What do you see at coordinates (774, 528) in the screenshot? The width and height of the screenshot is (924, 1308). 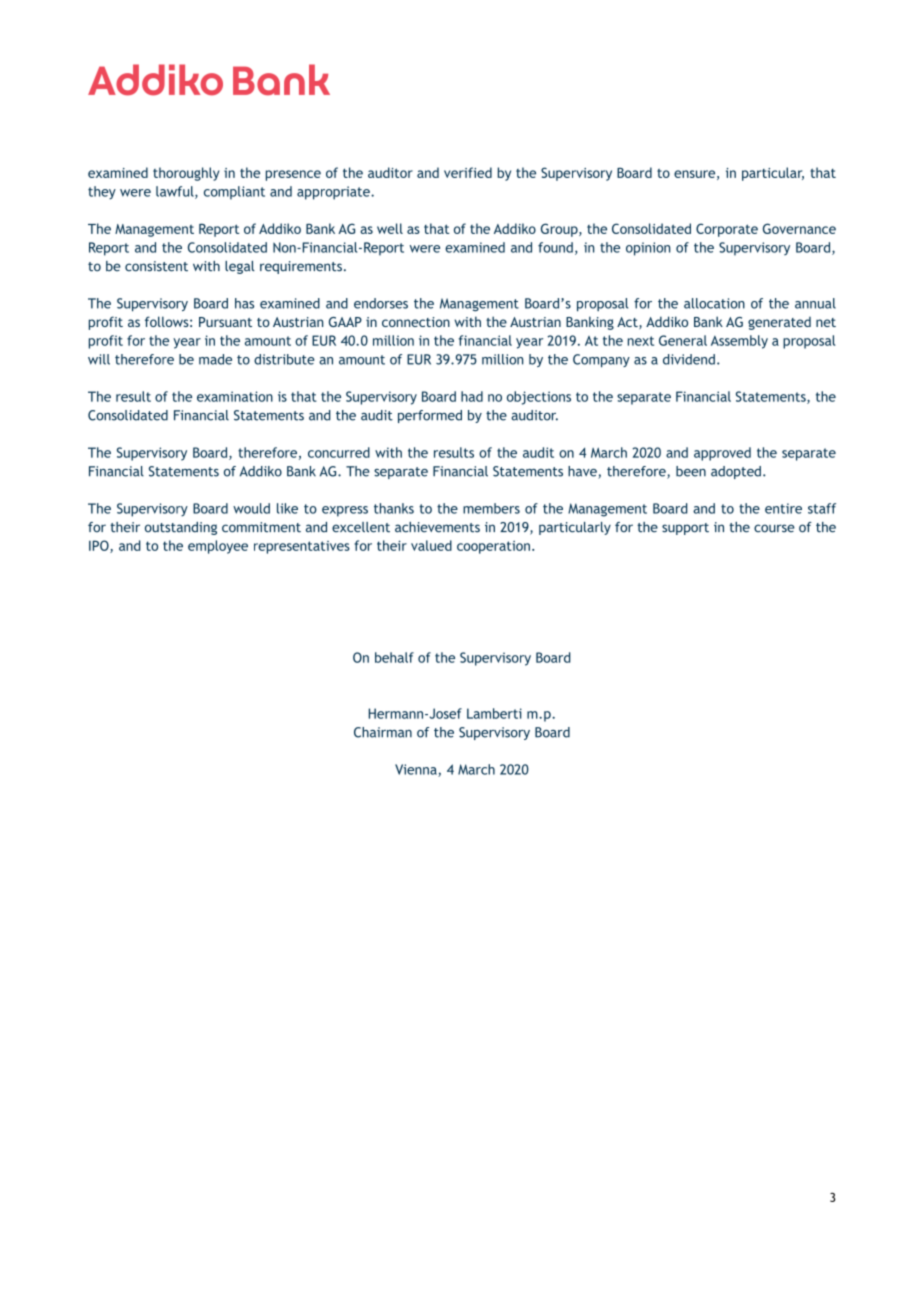 I see `course` at bounding box center [774, 528].
